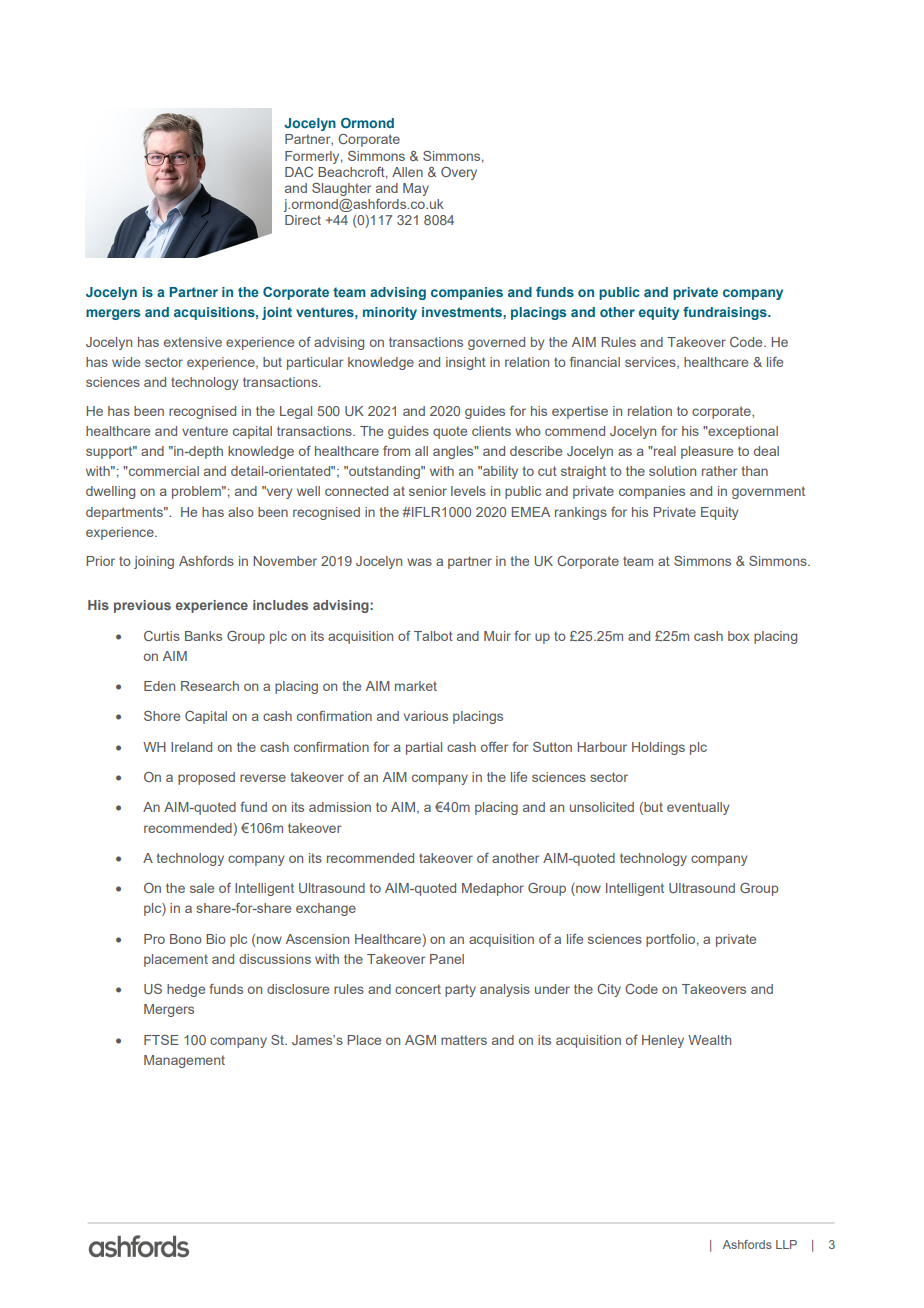 Image resolution: width=924 pixels, height=1308 pixels. I want to click on various, so click(426, 716).
